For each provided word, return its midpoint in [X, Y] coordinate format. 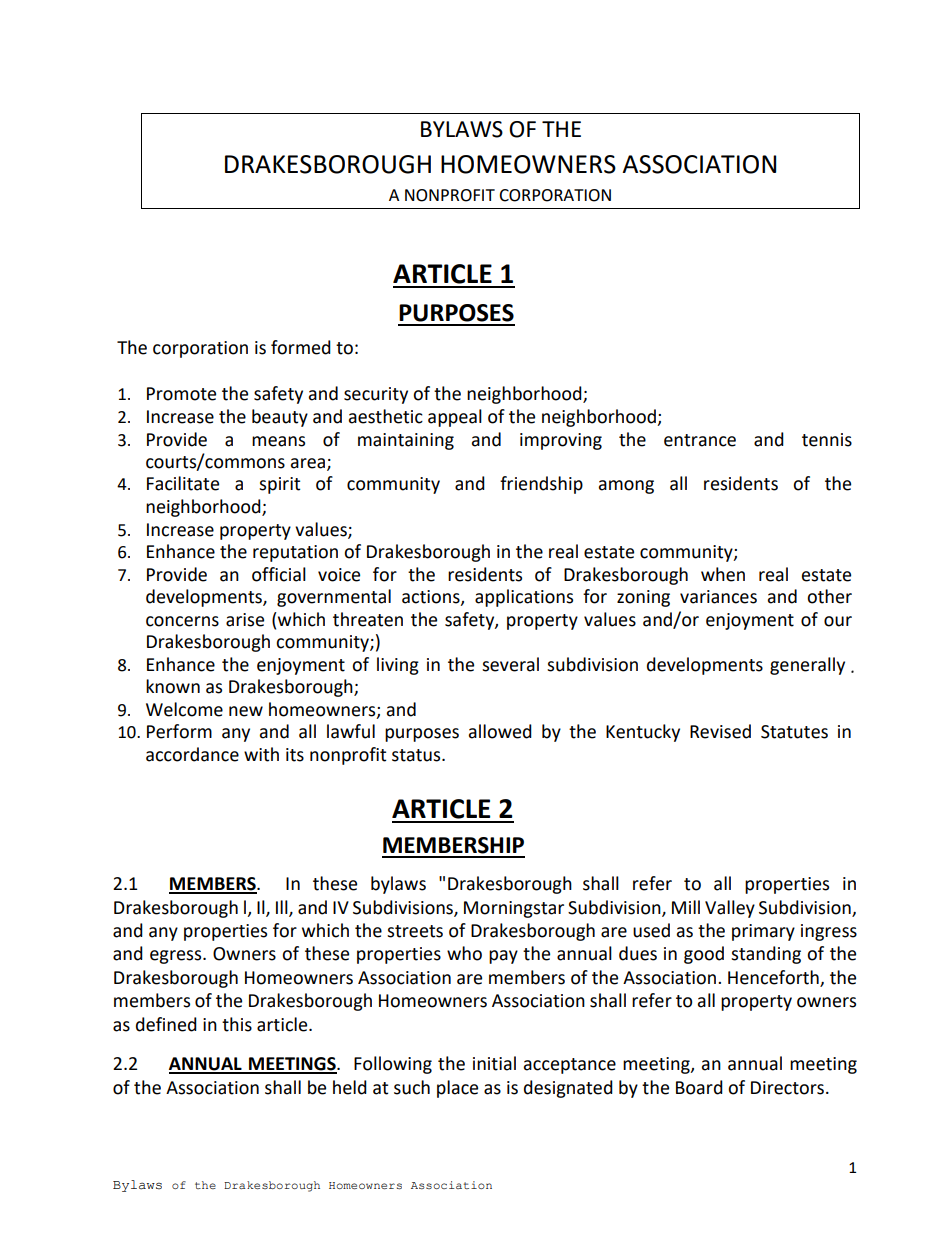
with [261, 754]
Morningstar [514, 909]
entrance [700, 440]
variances [718, 597]
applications [524, 598]
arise [245, 620]
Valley [730, 909]
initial [494, 1063]
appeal [455, 418]
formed [301, 347]
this [237, 1024]
